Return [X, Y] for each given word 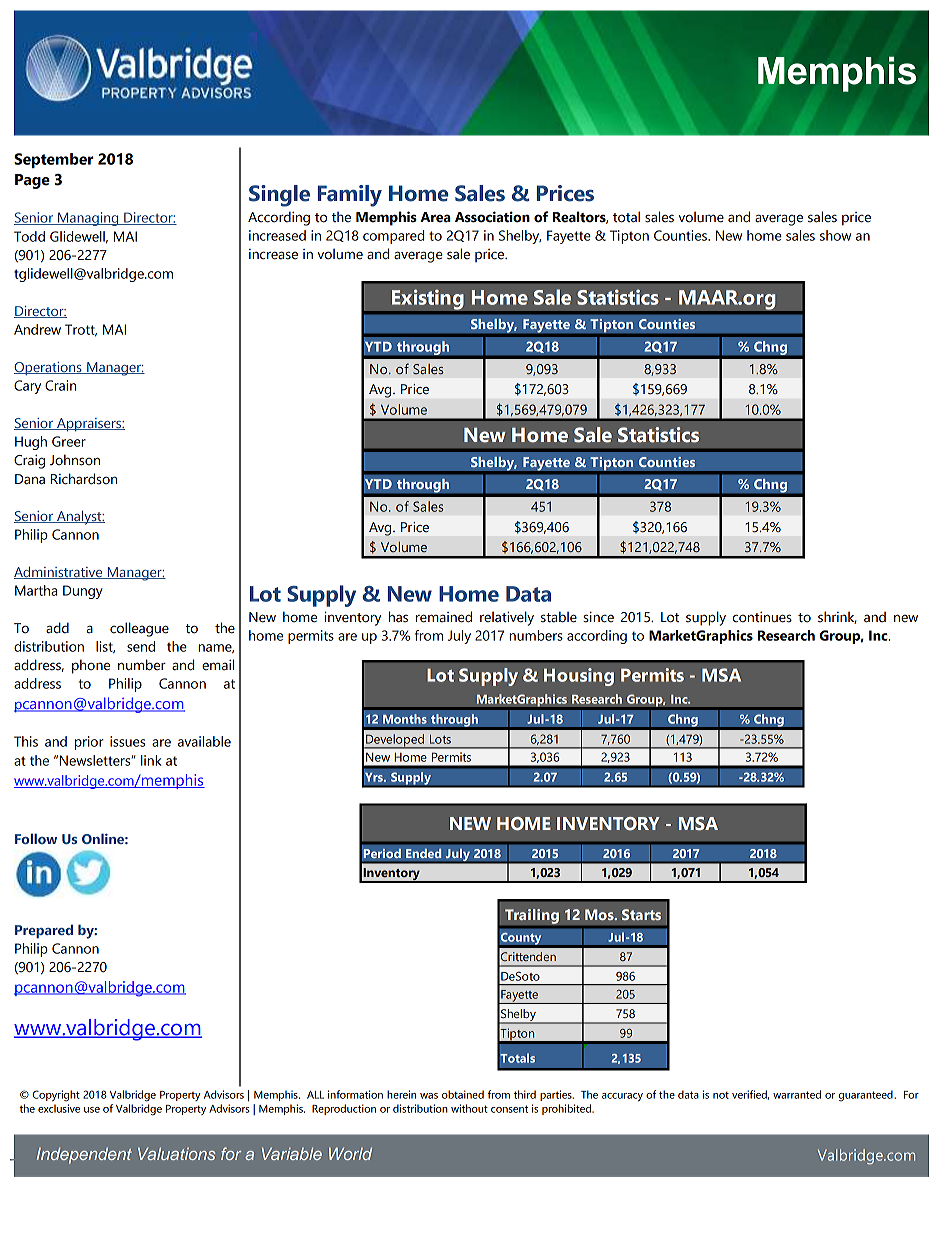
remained [444, 617]
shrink [837, 617]
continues [762, 617]
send [141, 646]
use [92, 1110]
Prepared [44, 931]
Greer [69, 441]
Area [435, 217]
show [835, 235]
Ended [424, 853]
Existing [427, 299]
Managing [88, 219]
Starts [641, 914]
